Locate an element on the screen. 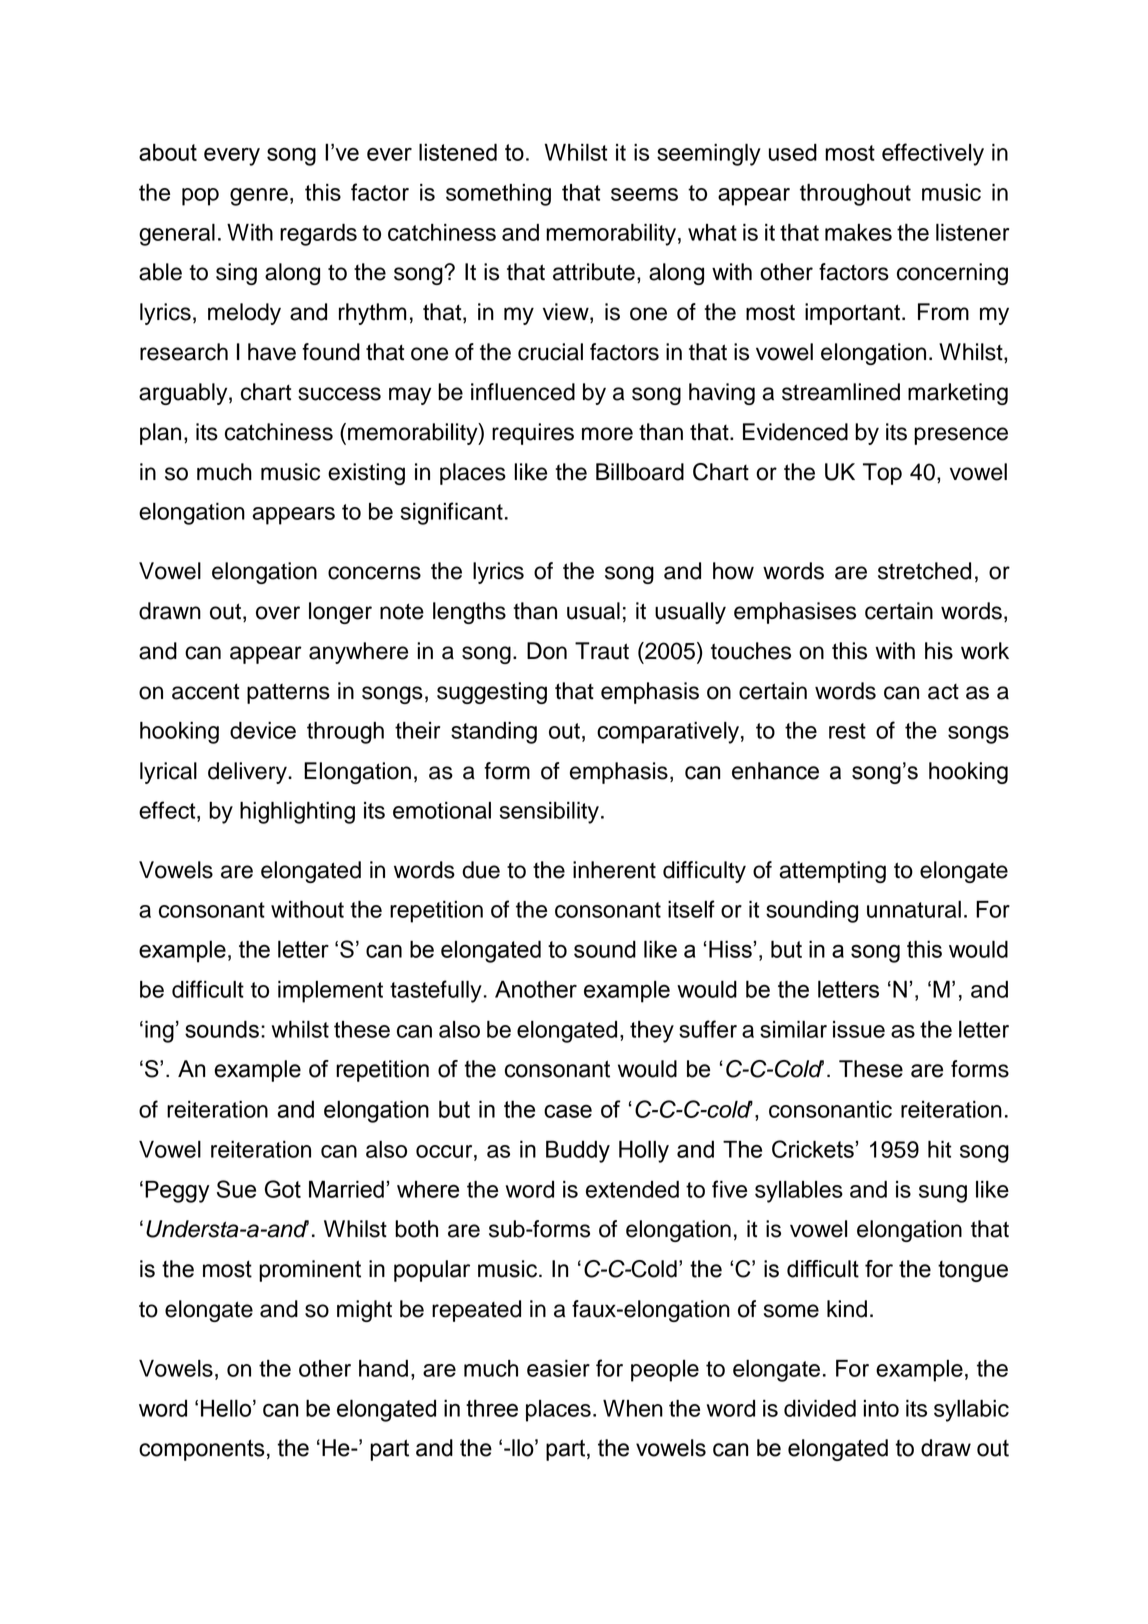 The width and height of the screenshot is (1148, 1624). easier is located at coordinates (558, 1368).
